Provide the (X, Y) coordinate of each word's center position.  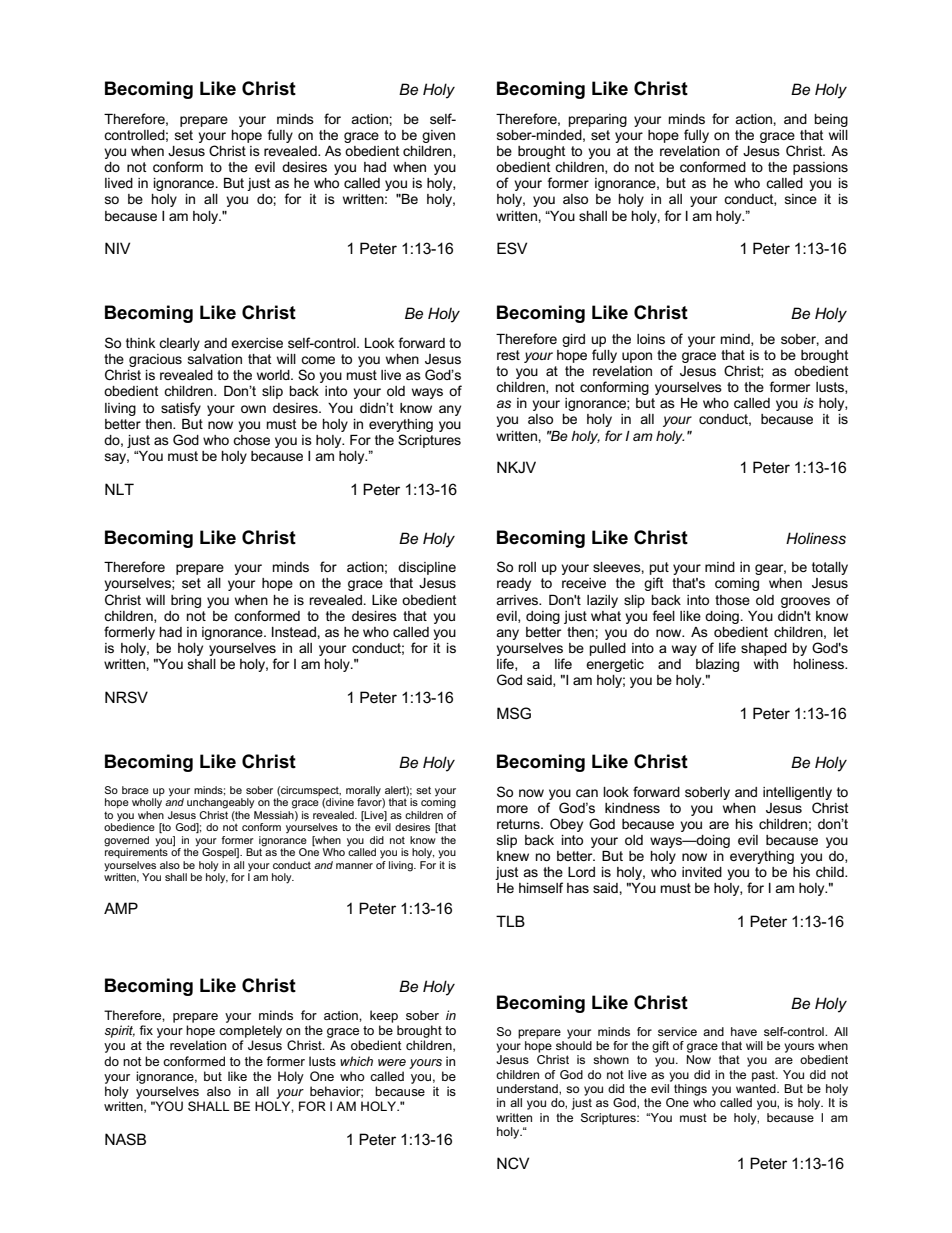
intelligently (797, 793)
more (512, 809)
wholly (147, 803)
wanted (757, 1088)
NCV (513, 1163)
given (438, 136)
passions (820, 168)
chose (251, 440)
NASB (125, 1139)
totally (830, 568)
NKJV (516, 467)
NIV (117, 248)
